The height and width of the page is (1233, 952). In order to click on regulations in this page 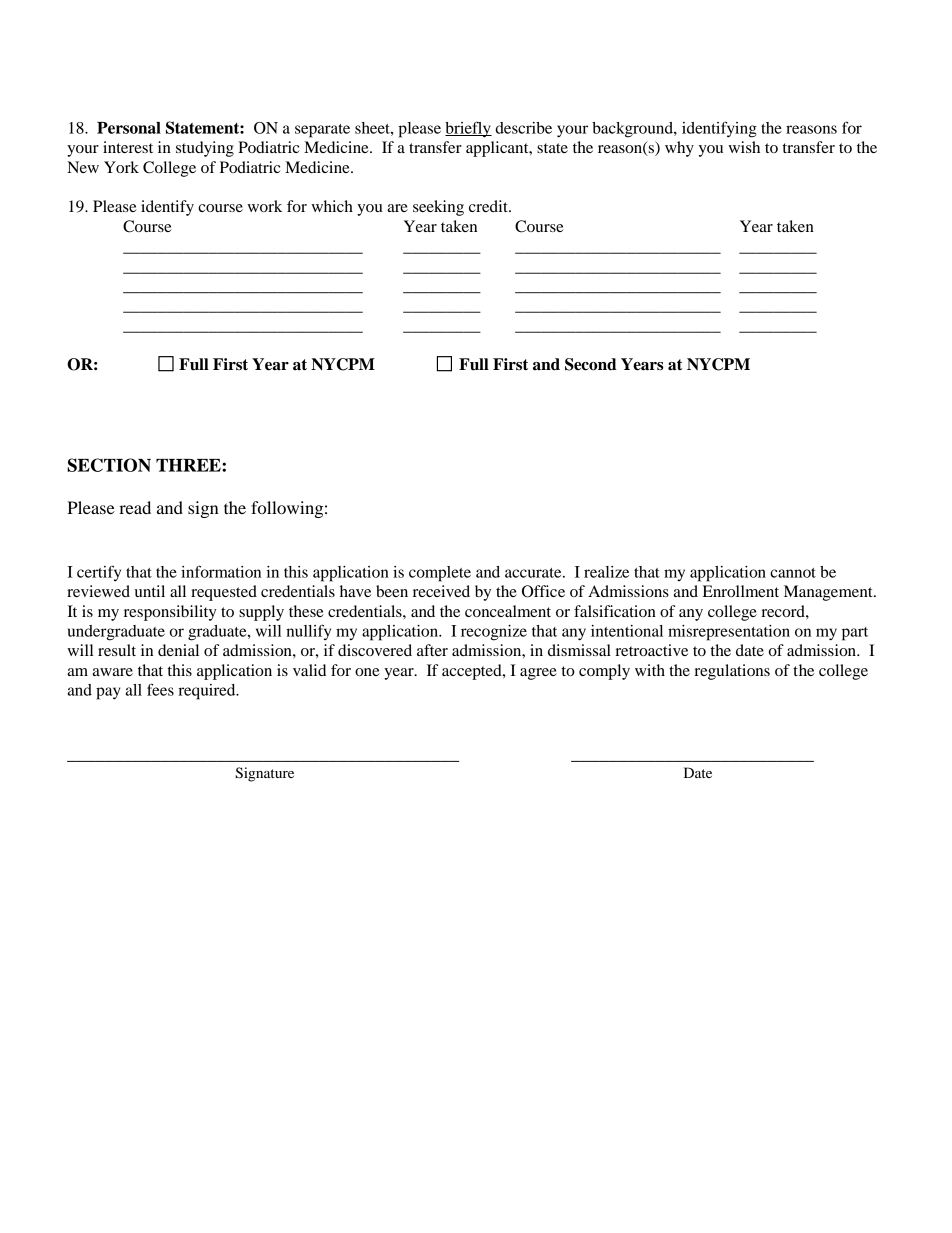, I will do `click(732, 672)`.
